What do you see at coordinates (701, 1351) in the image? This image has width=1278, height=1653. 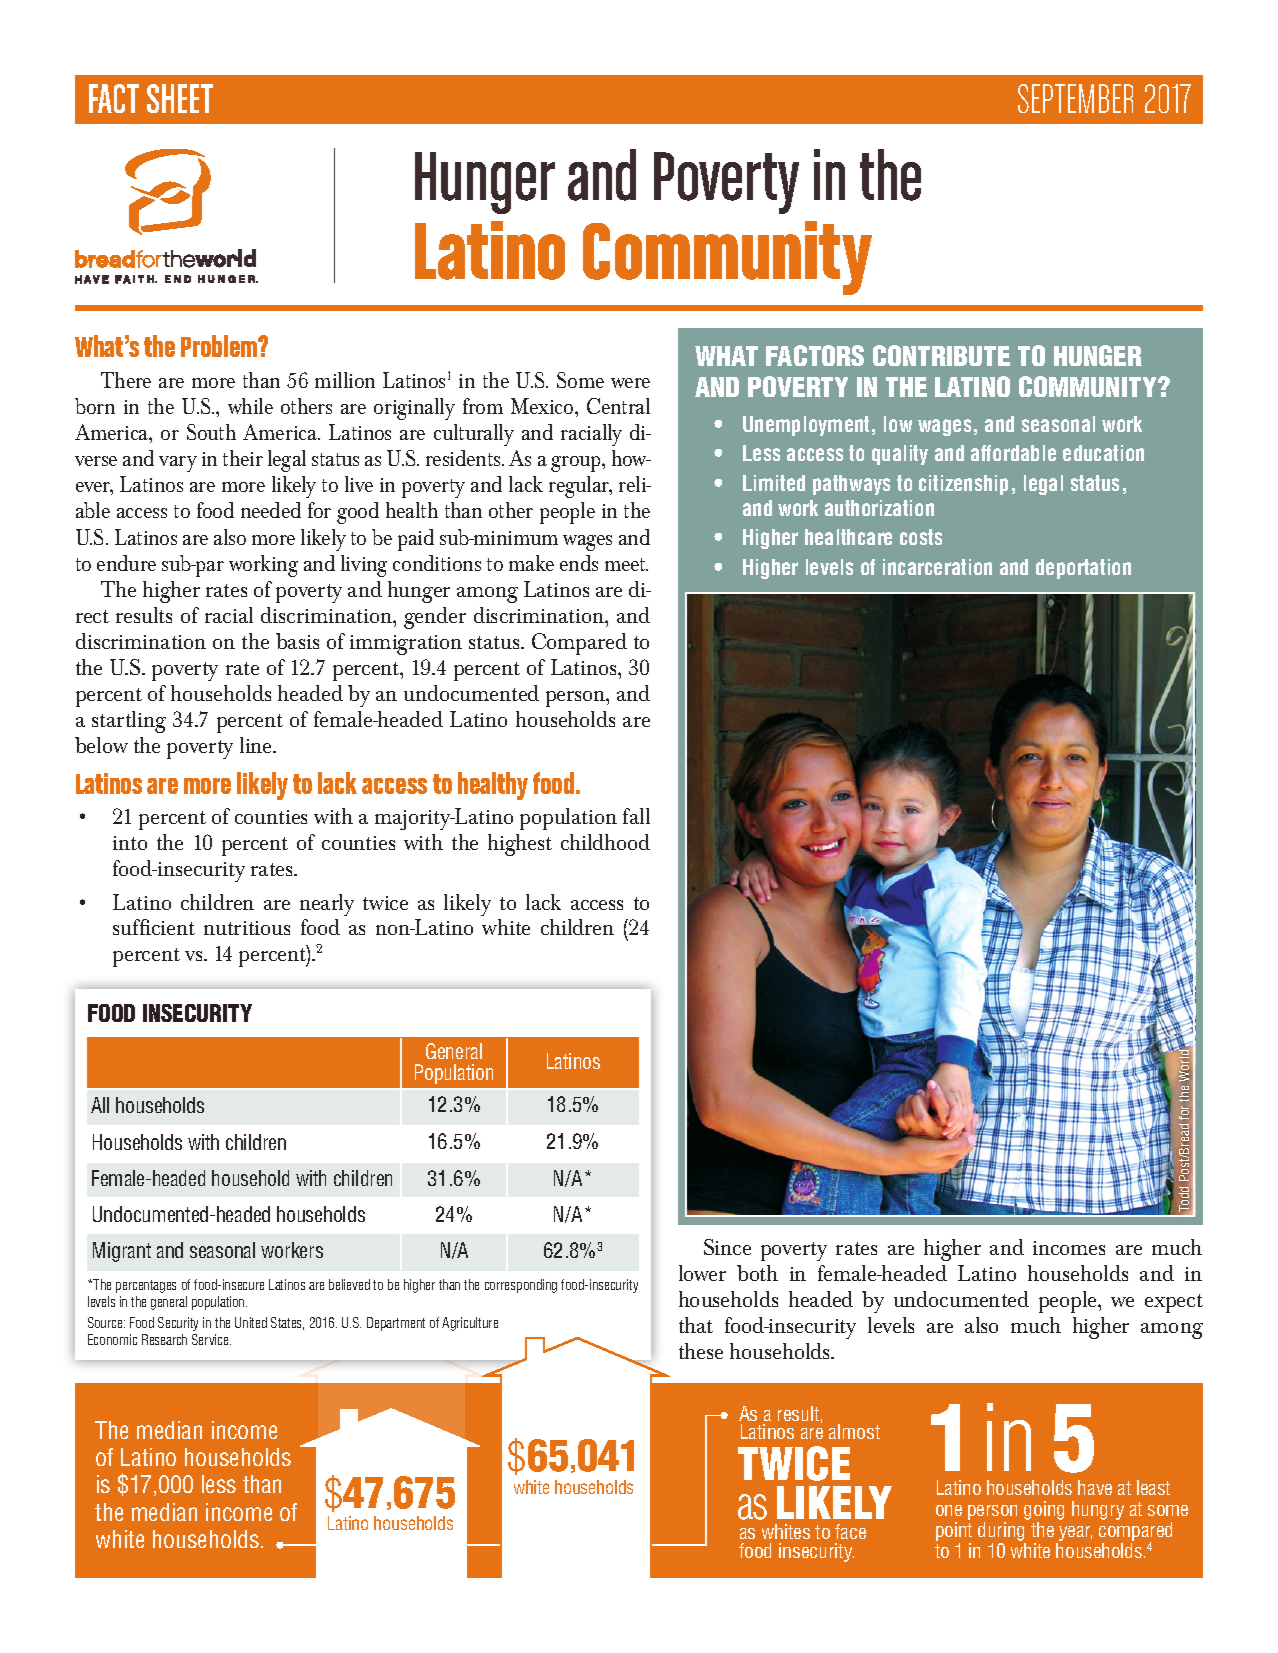 I see `these` at bounding box center [701, 1351].
